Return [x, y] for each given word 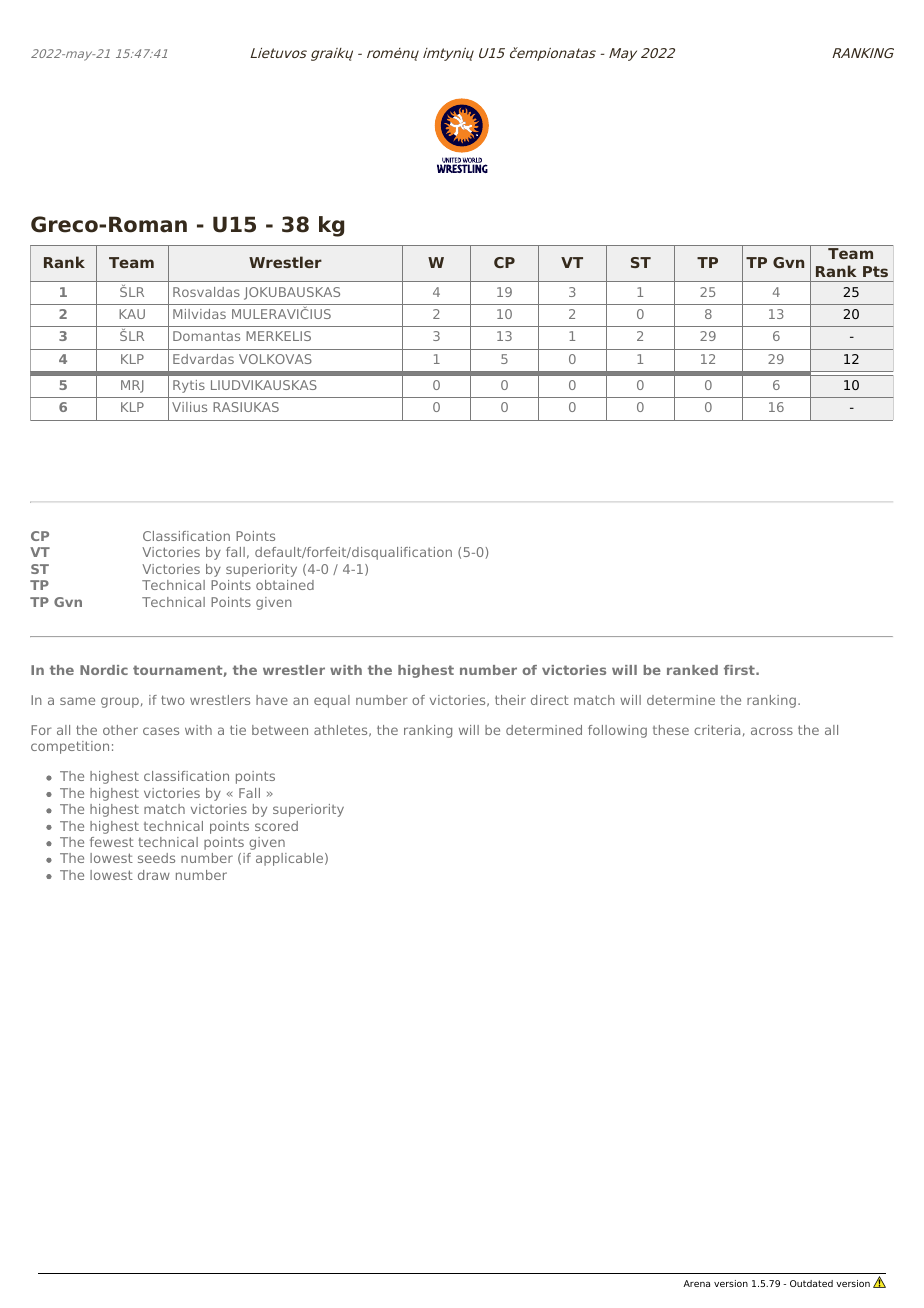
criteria [717, 730]
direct [550, 700]
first [740, 670]
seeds [156, 858]
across [772, 731]
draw [154, 875]
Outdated [811, 1283]
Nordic [104, 670]
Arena [696, 1283]
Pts [875, 271]
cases [161, 731]
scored [276, 826]
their [510, 700]
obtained [285, 585]
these [671, 730]
